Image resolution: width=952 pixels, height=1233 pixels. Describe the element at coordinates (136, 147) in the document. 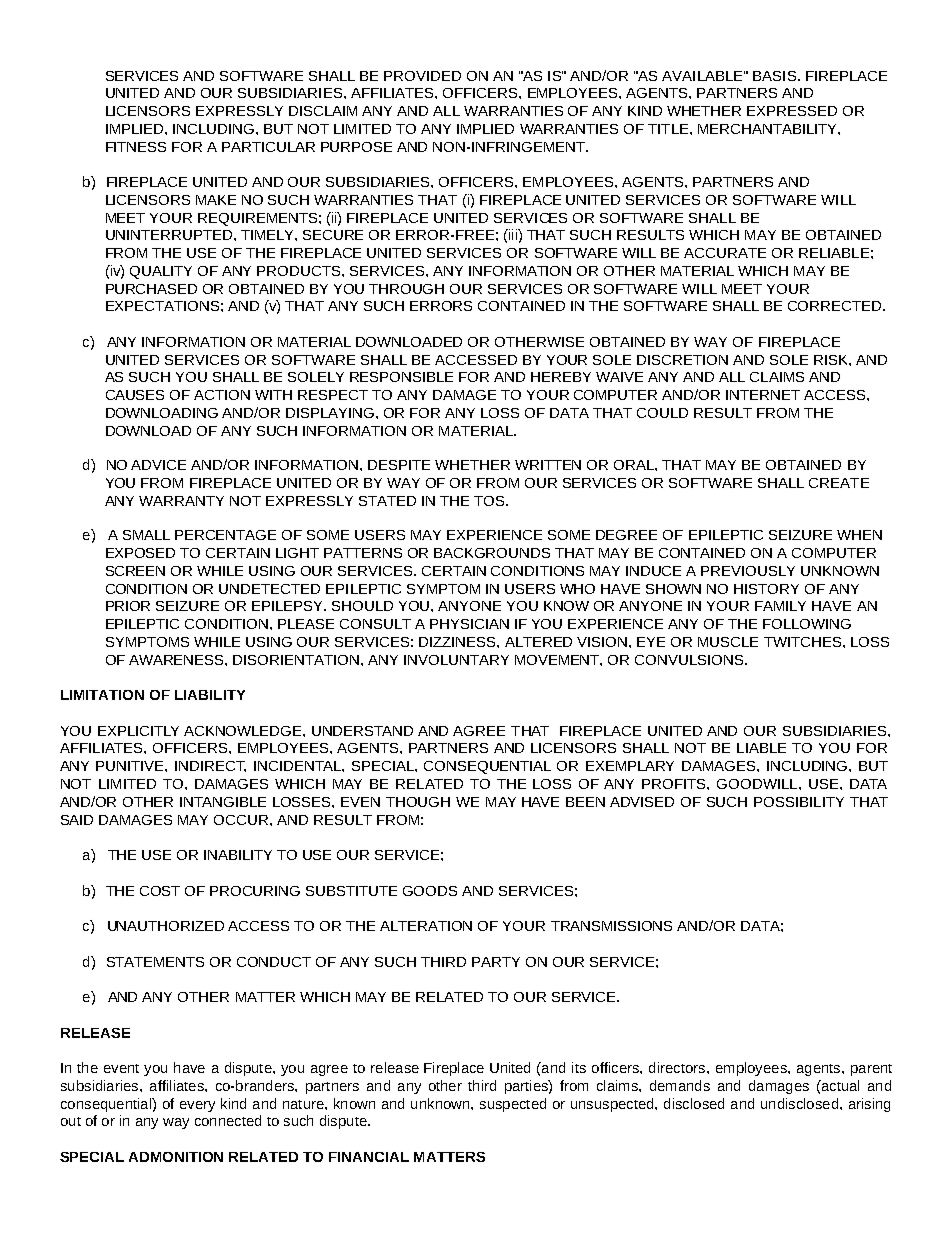

I see `FITNESS` at that location.
